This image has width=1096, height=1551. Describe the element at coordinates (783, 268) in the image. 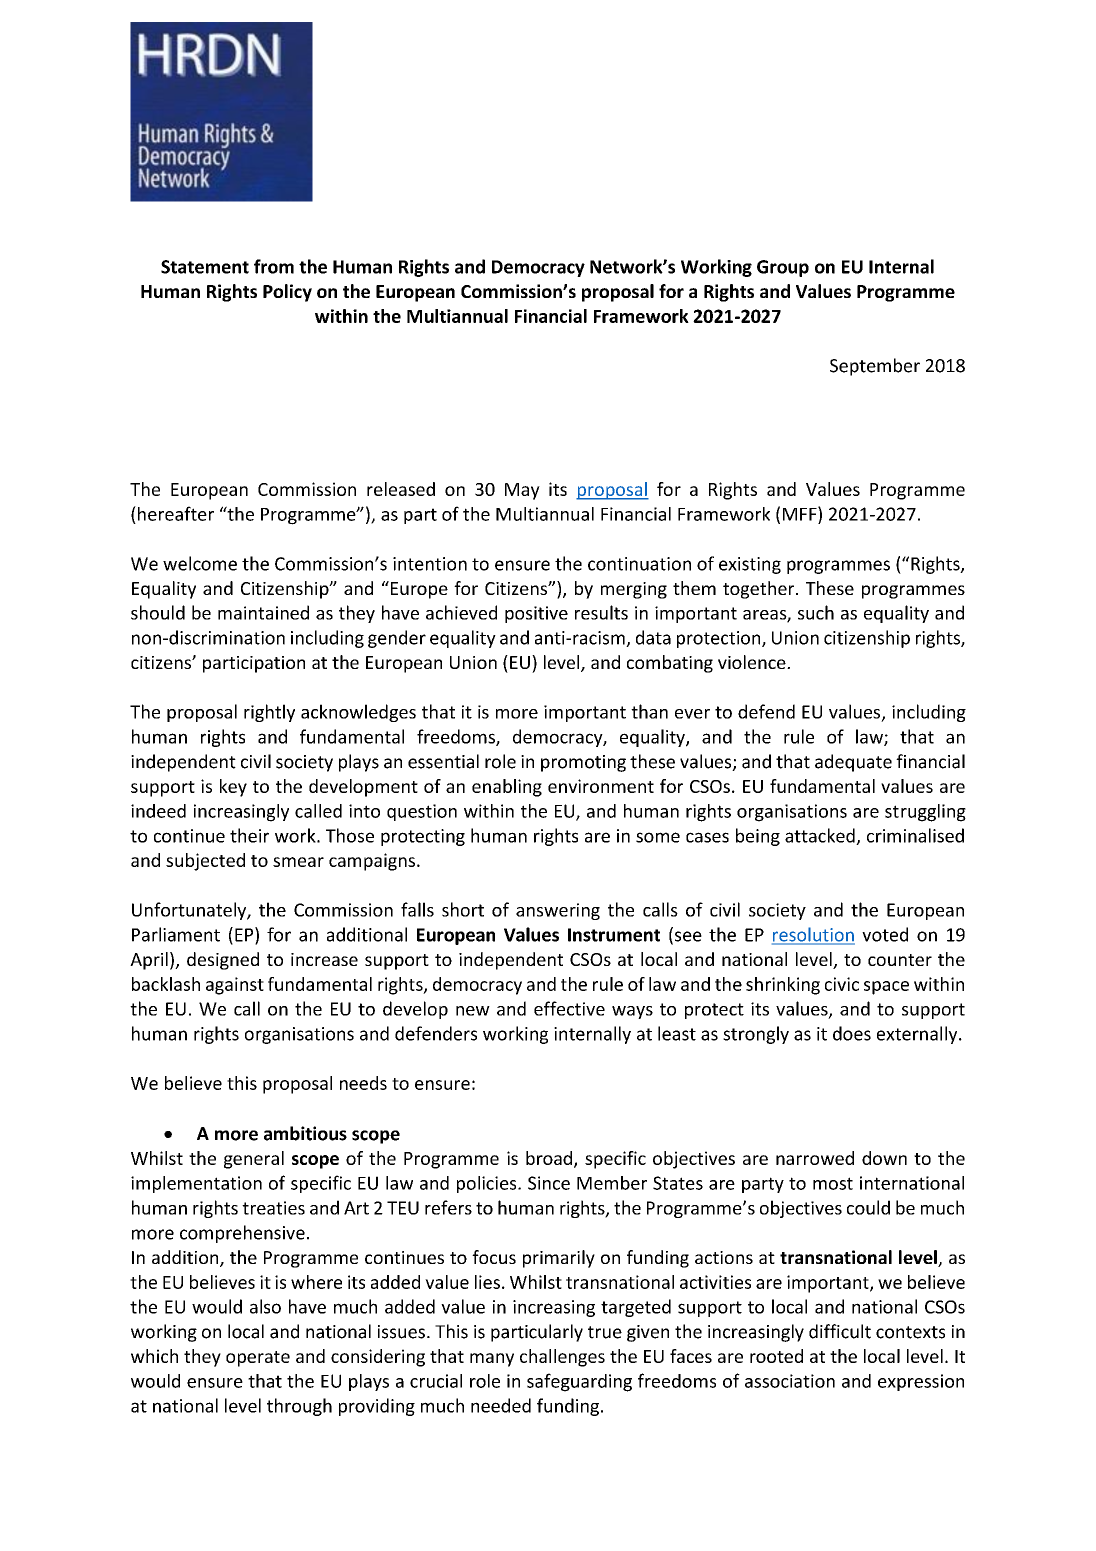

I see `Group` at that location.
